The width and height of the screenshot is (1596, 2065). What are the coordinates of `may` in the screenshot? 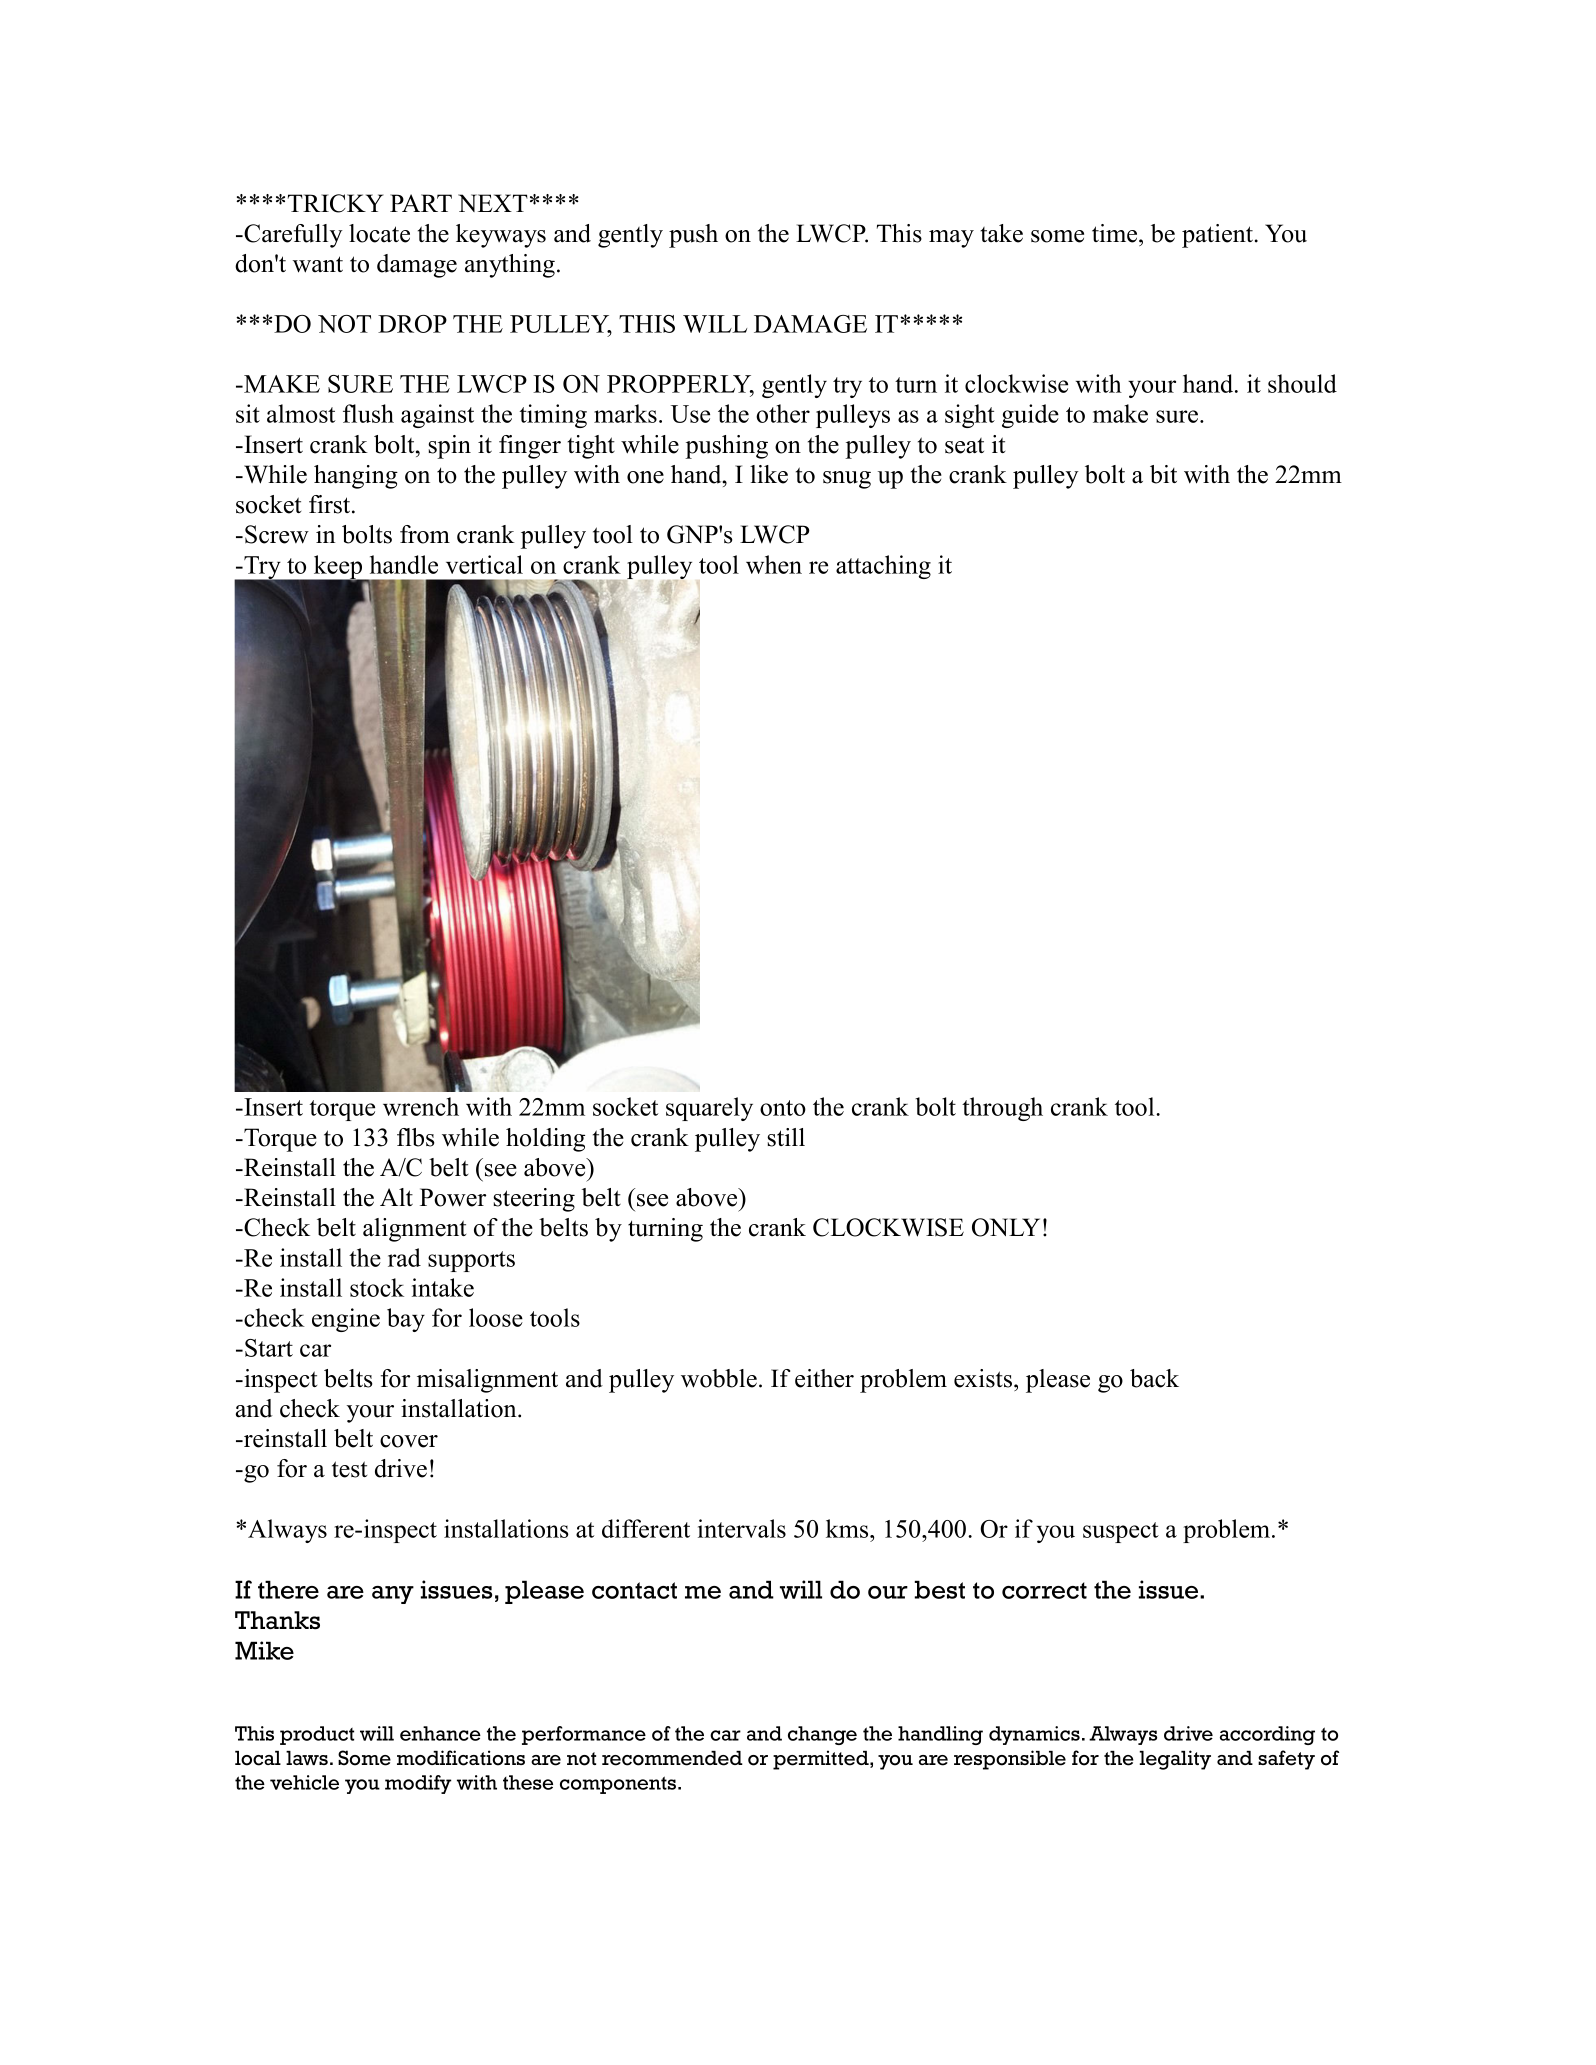 It's located at (951, 239).
